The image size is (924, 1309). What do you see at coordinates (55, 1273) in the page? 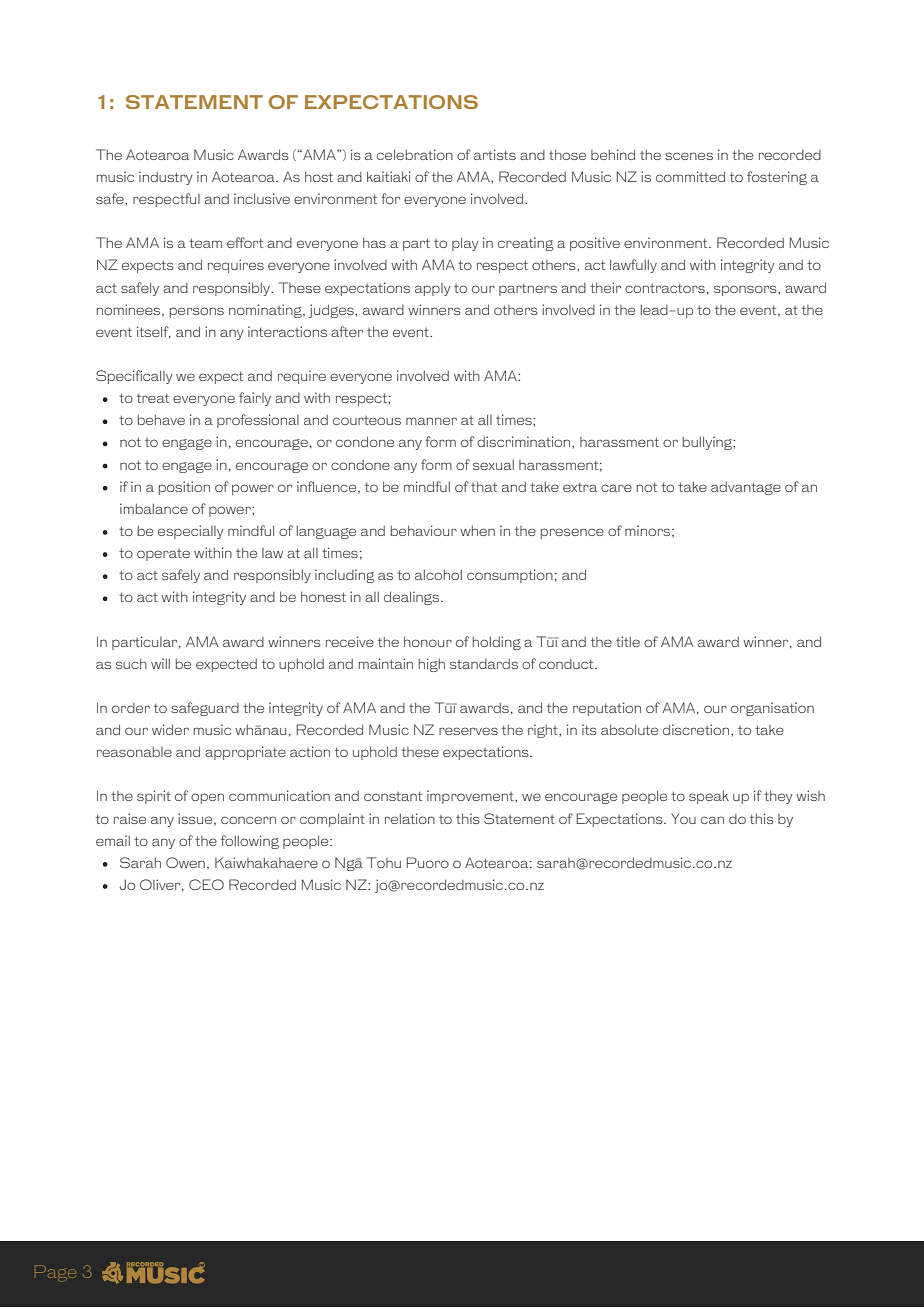
I see `Page` at bounding box center [55, 1273].
